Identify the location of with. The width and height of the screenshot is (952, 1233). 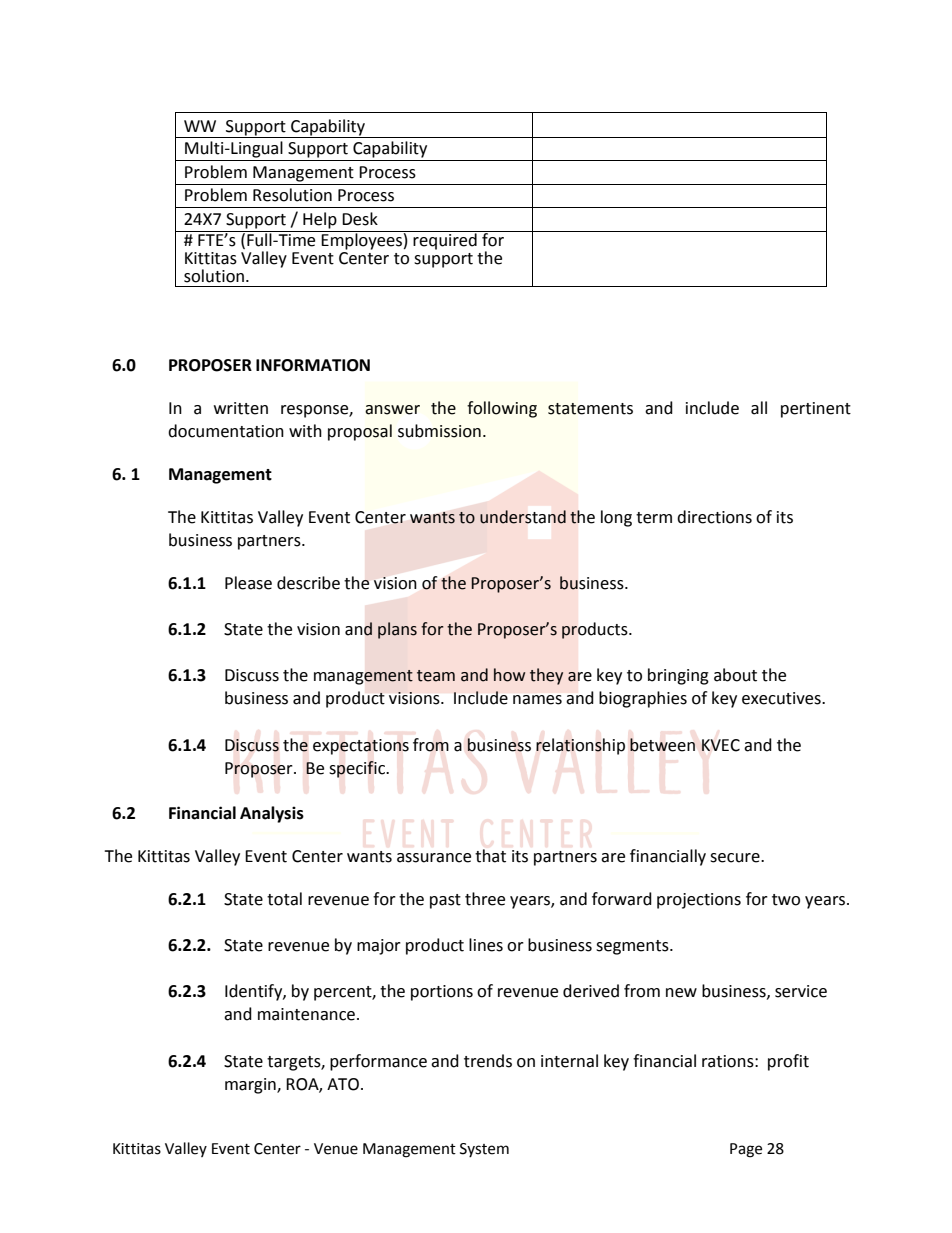
(305, 431).
